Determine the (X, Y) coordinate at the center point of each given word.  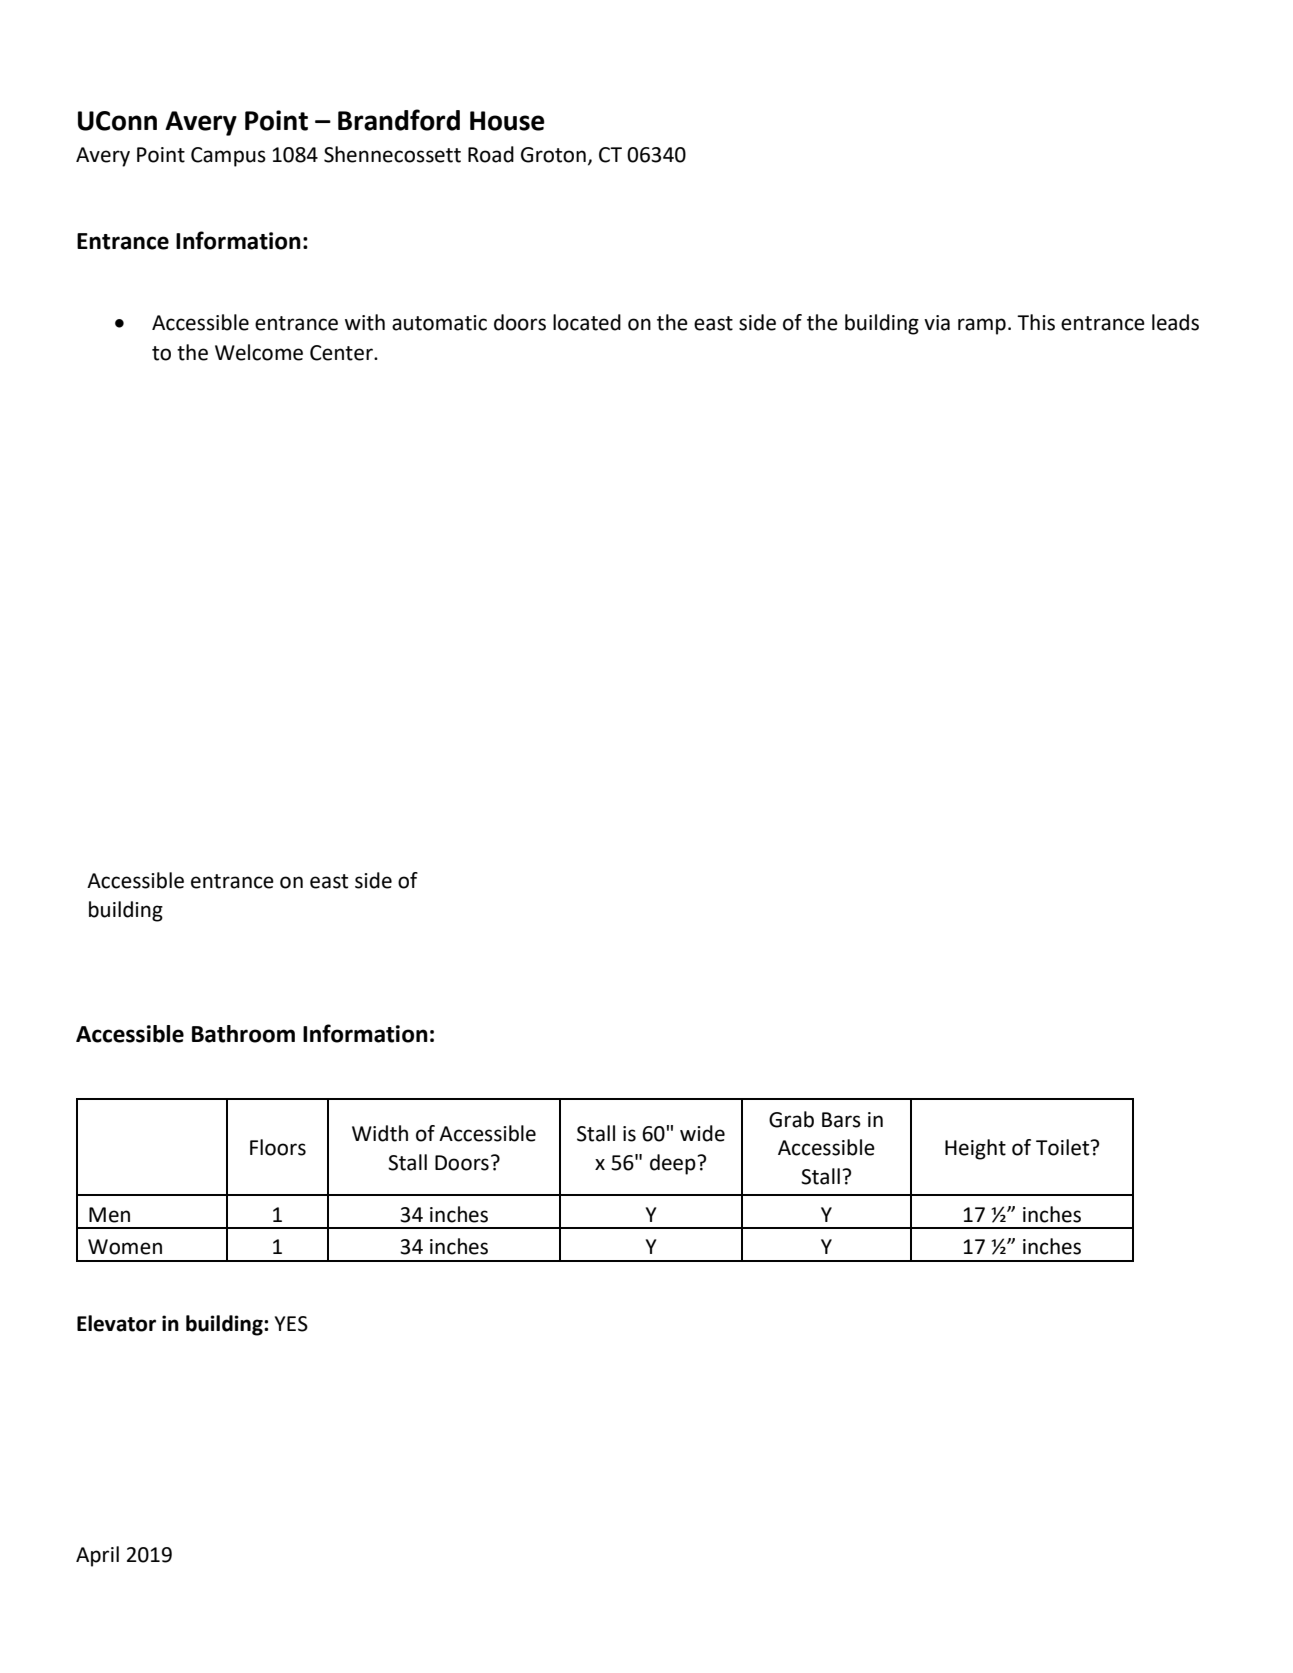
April (97, 1556)
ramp (982, 326)
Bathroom (243, 1034)
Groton (553, 155)
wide (702, 1133)
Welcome (259, 352)
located (587, 322)
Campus (228, 157)
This (1036, 322)
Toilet (1064, 1147)
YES (291, 1324)
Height (975, 1149)
